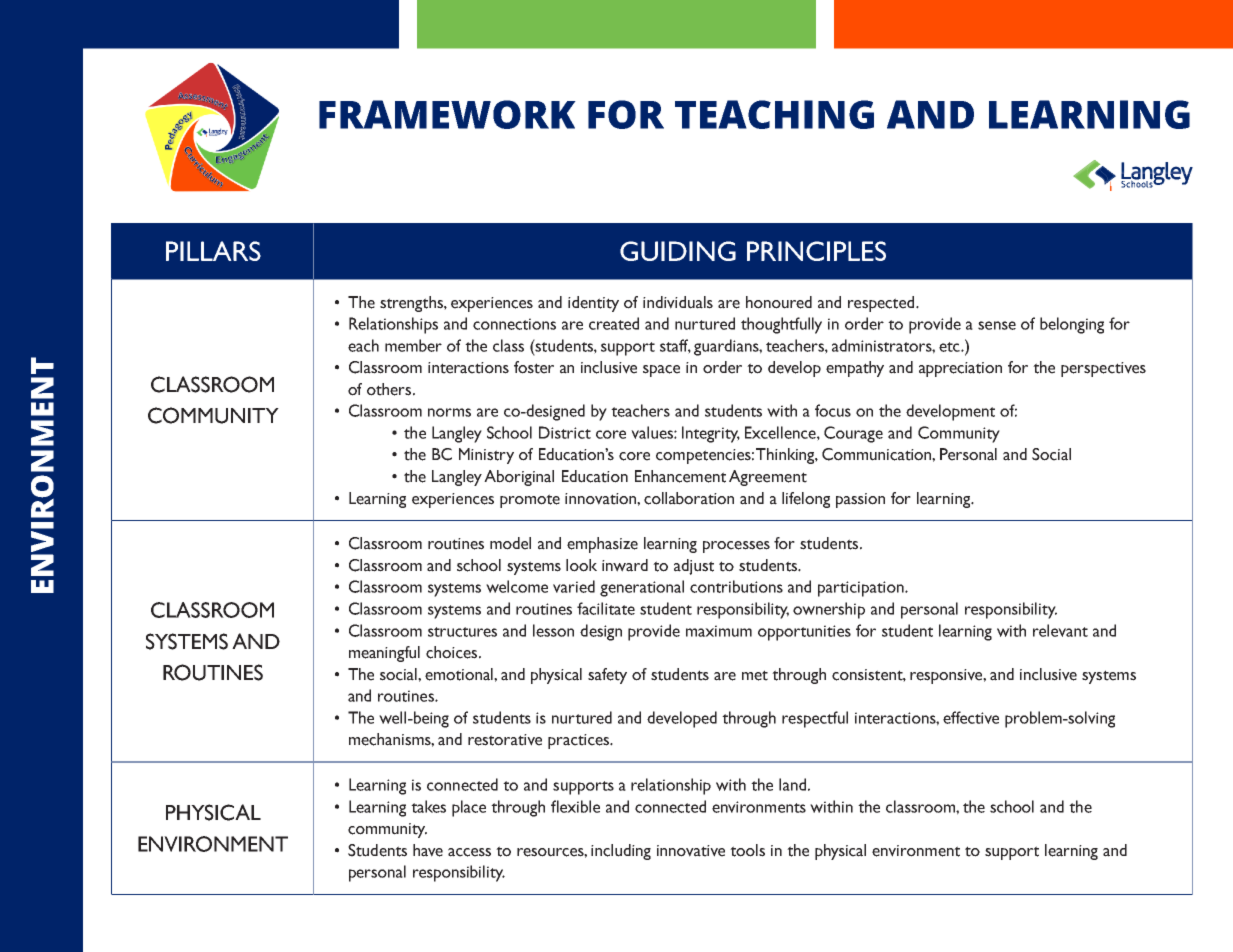 Image resolution: width=1233 pixels, height=952 pixels. What do you see at coordinates (860, 500) in the document?
I see `passion` at bounding box center [860, 500].
